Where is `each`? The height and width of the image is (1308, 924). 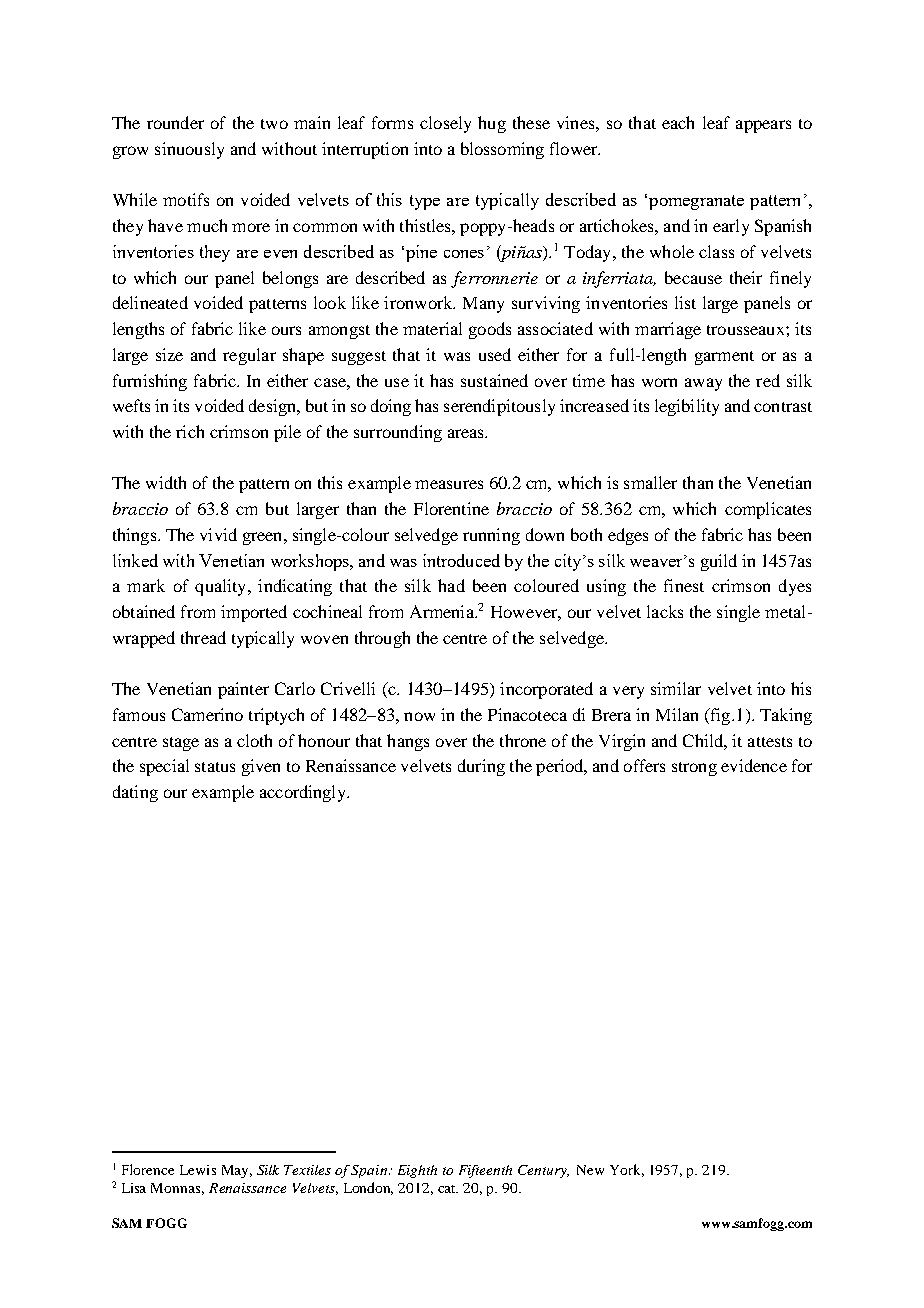
each is located at coordinates (678, 122).
